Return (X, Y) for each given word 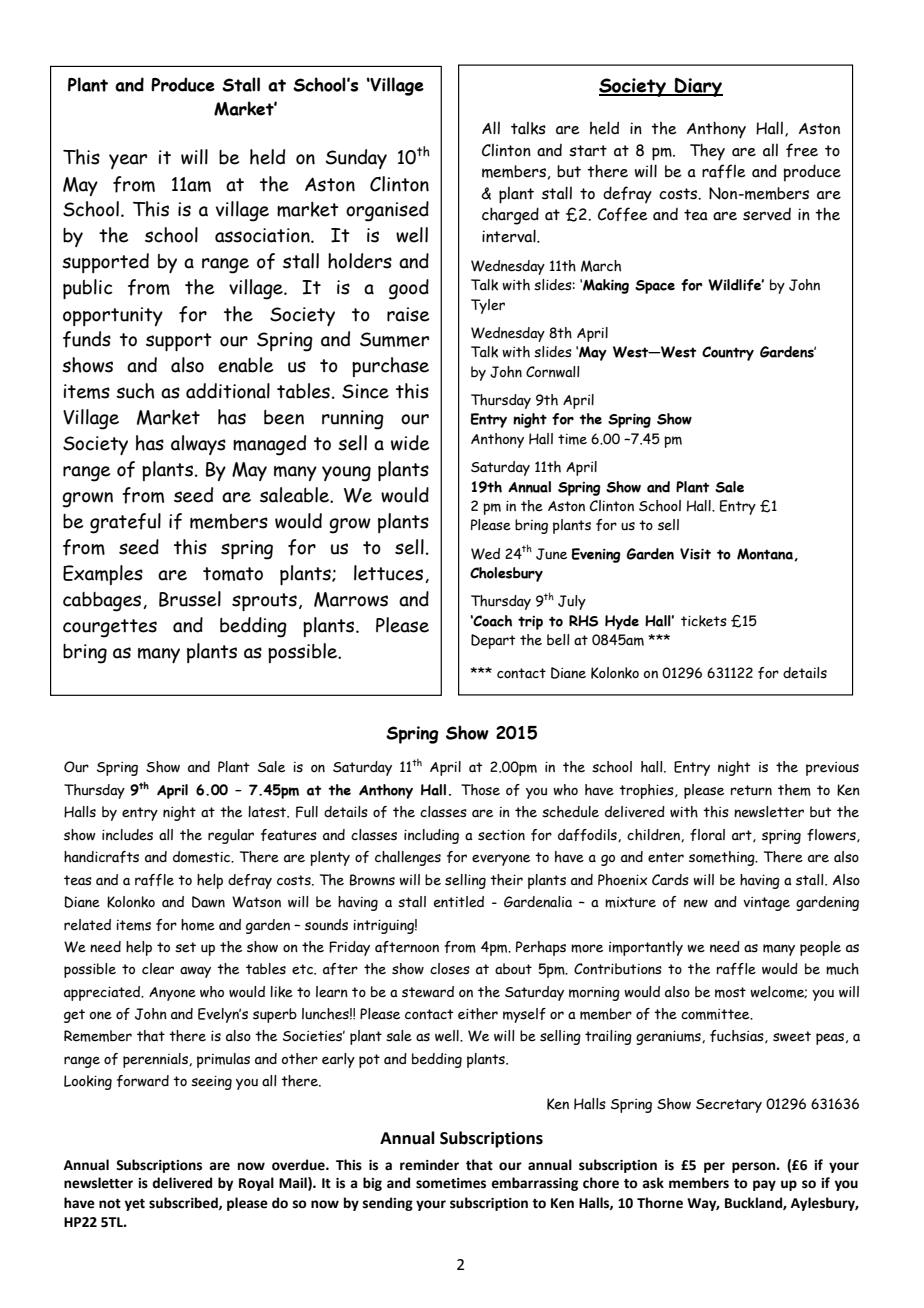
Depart (493, 641)
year (128, 161)
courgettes (110, 628)
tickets (704, 621)
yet (135, 1205)
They (707, 152)
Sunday (356, 159)
